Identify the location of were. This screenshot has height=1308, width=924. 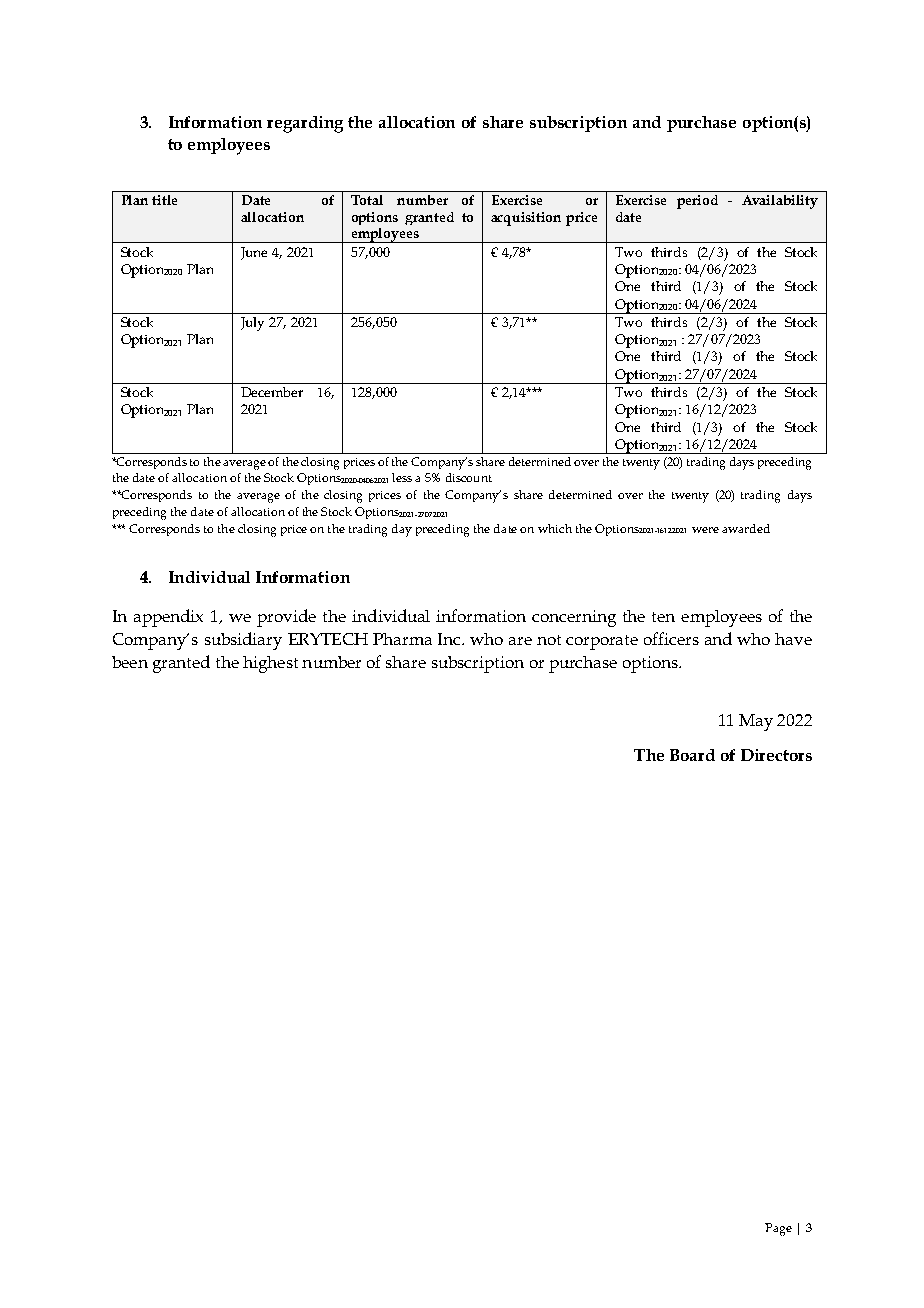
(705, 530).
